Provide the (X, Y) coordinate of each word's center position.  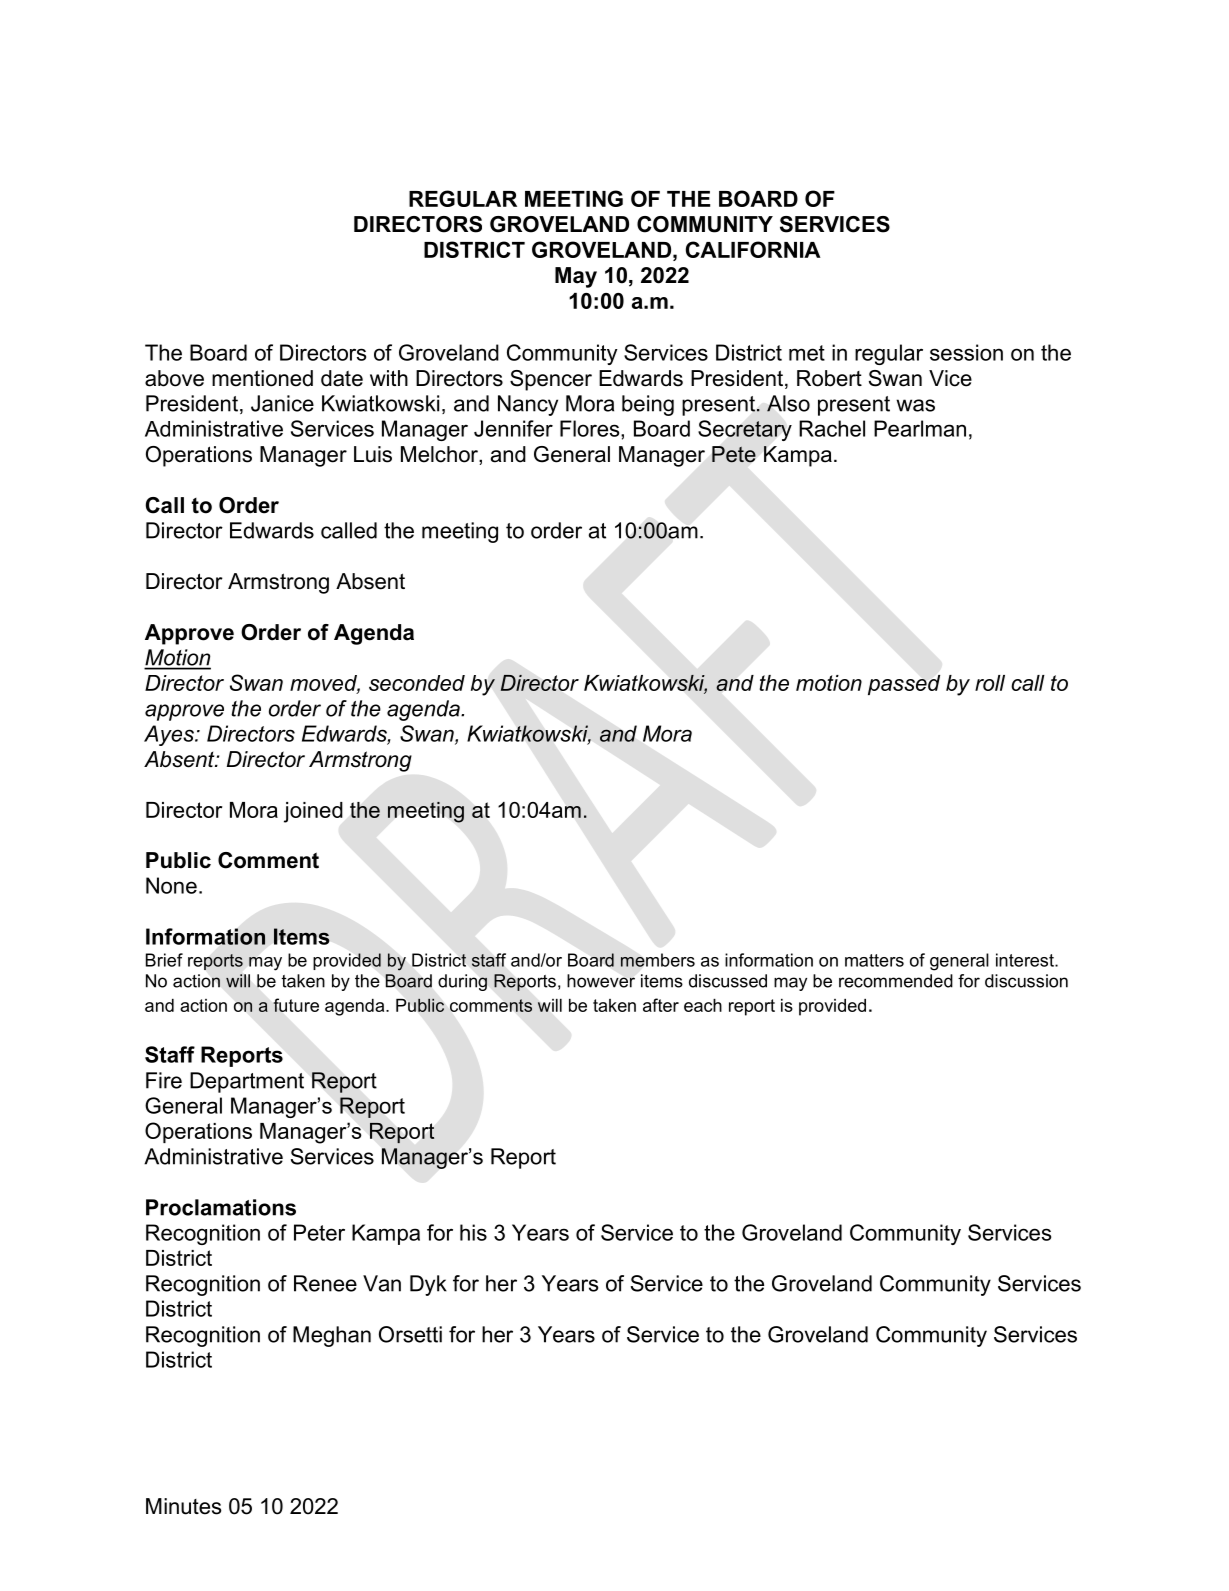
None (171, 885)
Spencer (551, 380)
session (966, 352)
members (658, 960)
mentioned (262, 378)
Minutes (184, 1506)
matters (874, 960)
